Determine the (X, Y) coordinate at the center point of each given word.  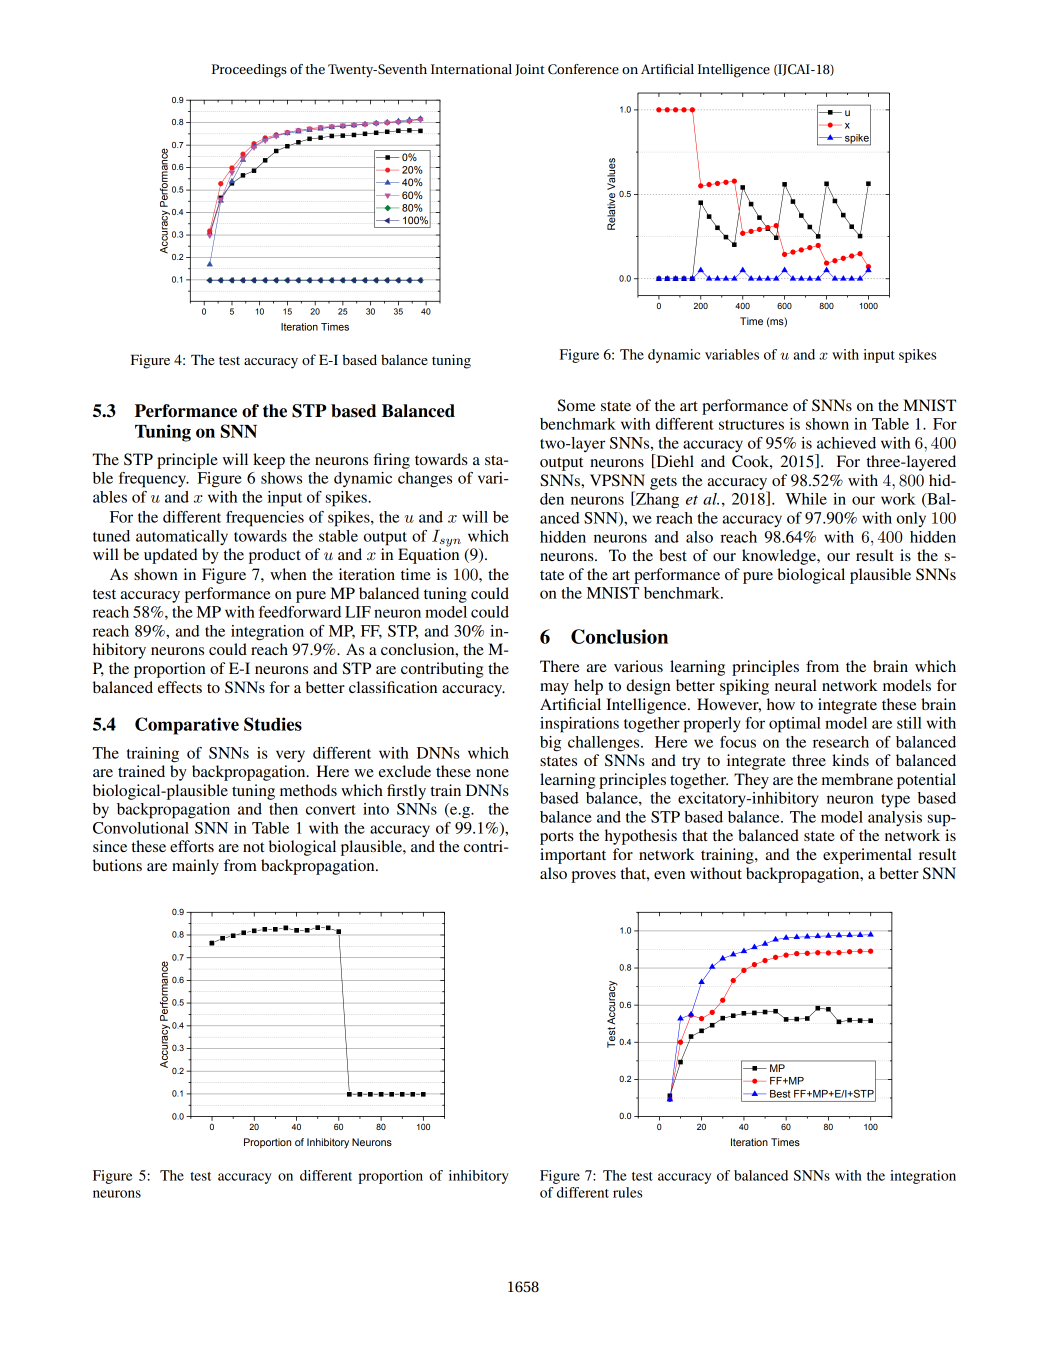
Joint (530, 70)
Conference (583, 69)
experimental (867, 856)
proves (593, 877)
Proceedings (249, 71)
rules (627, 1192)
